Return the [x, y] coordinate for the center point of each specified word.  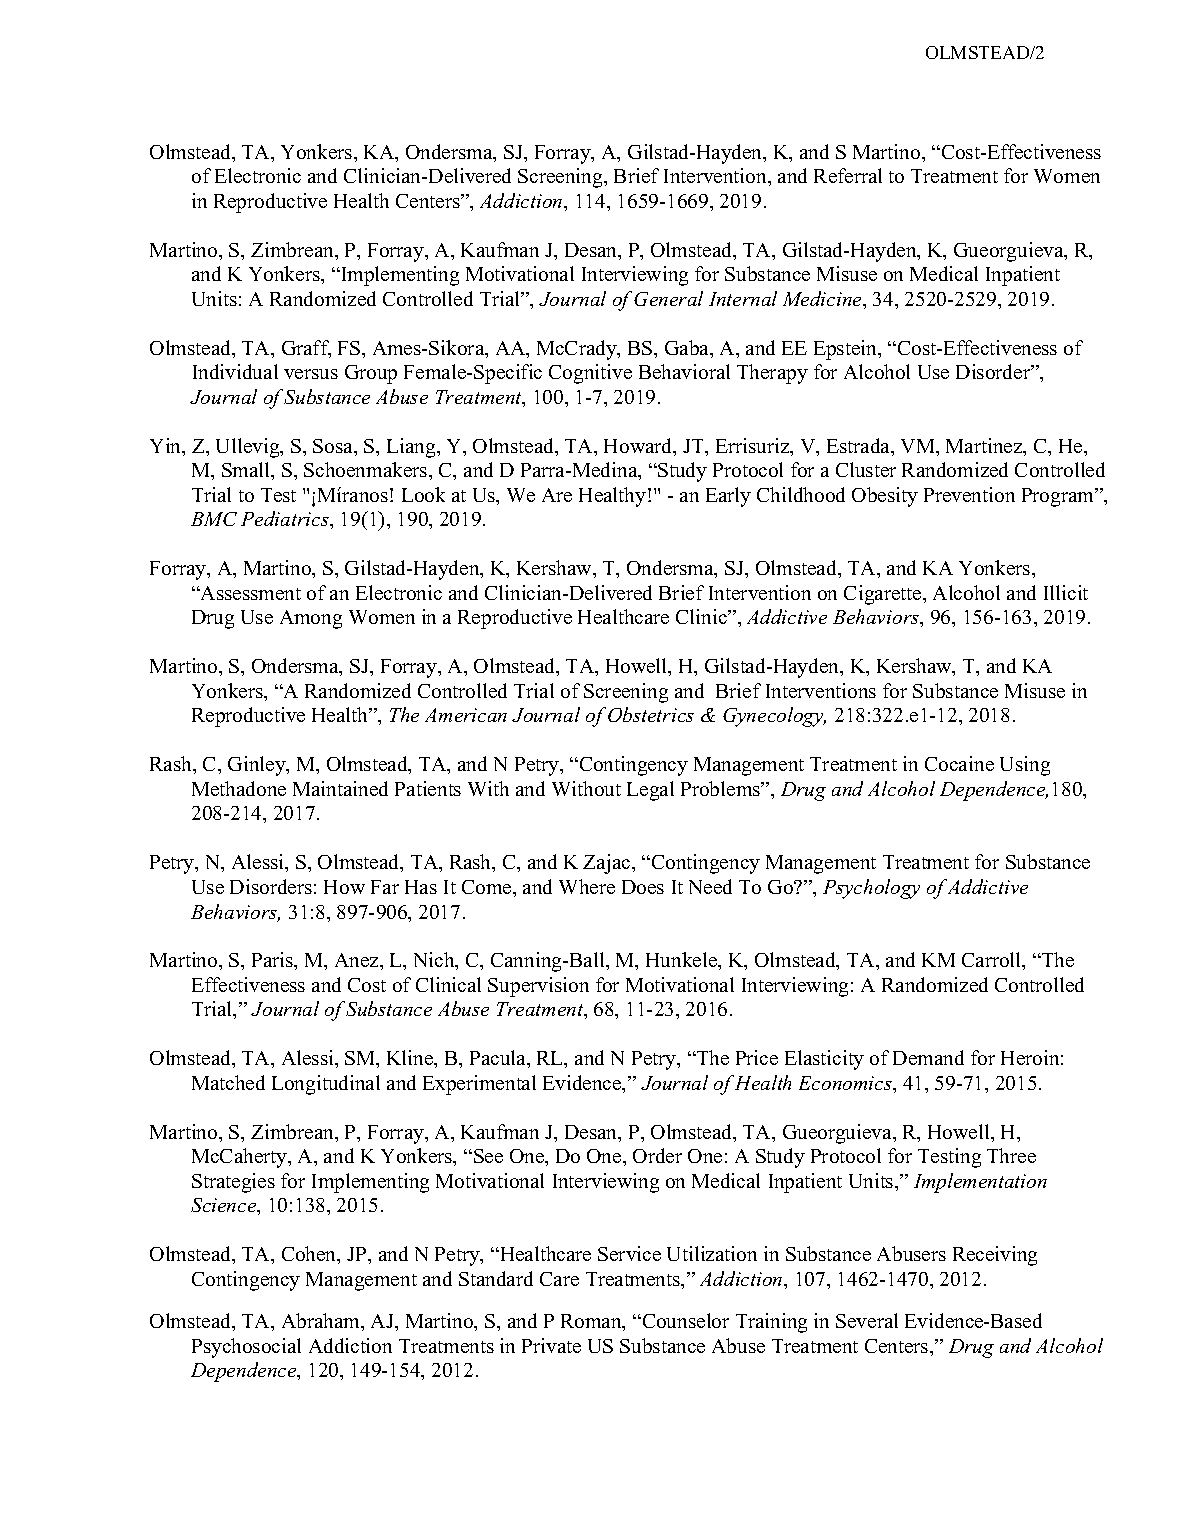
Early [728, 497]
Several [867, 1320]
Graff [306, 349]
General [668, 298]
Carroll [993, 961]
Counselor [684, 1320]
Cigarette [884, 595]
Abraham [322, 1322]
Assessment [250, 593]
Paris [274, 961]
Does [643, 887]
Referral [848, 175]
